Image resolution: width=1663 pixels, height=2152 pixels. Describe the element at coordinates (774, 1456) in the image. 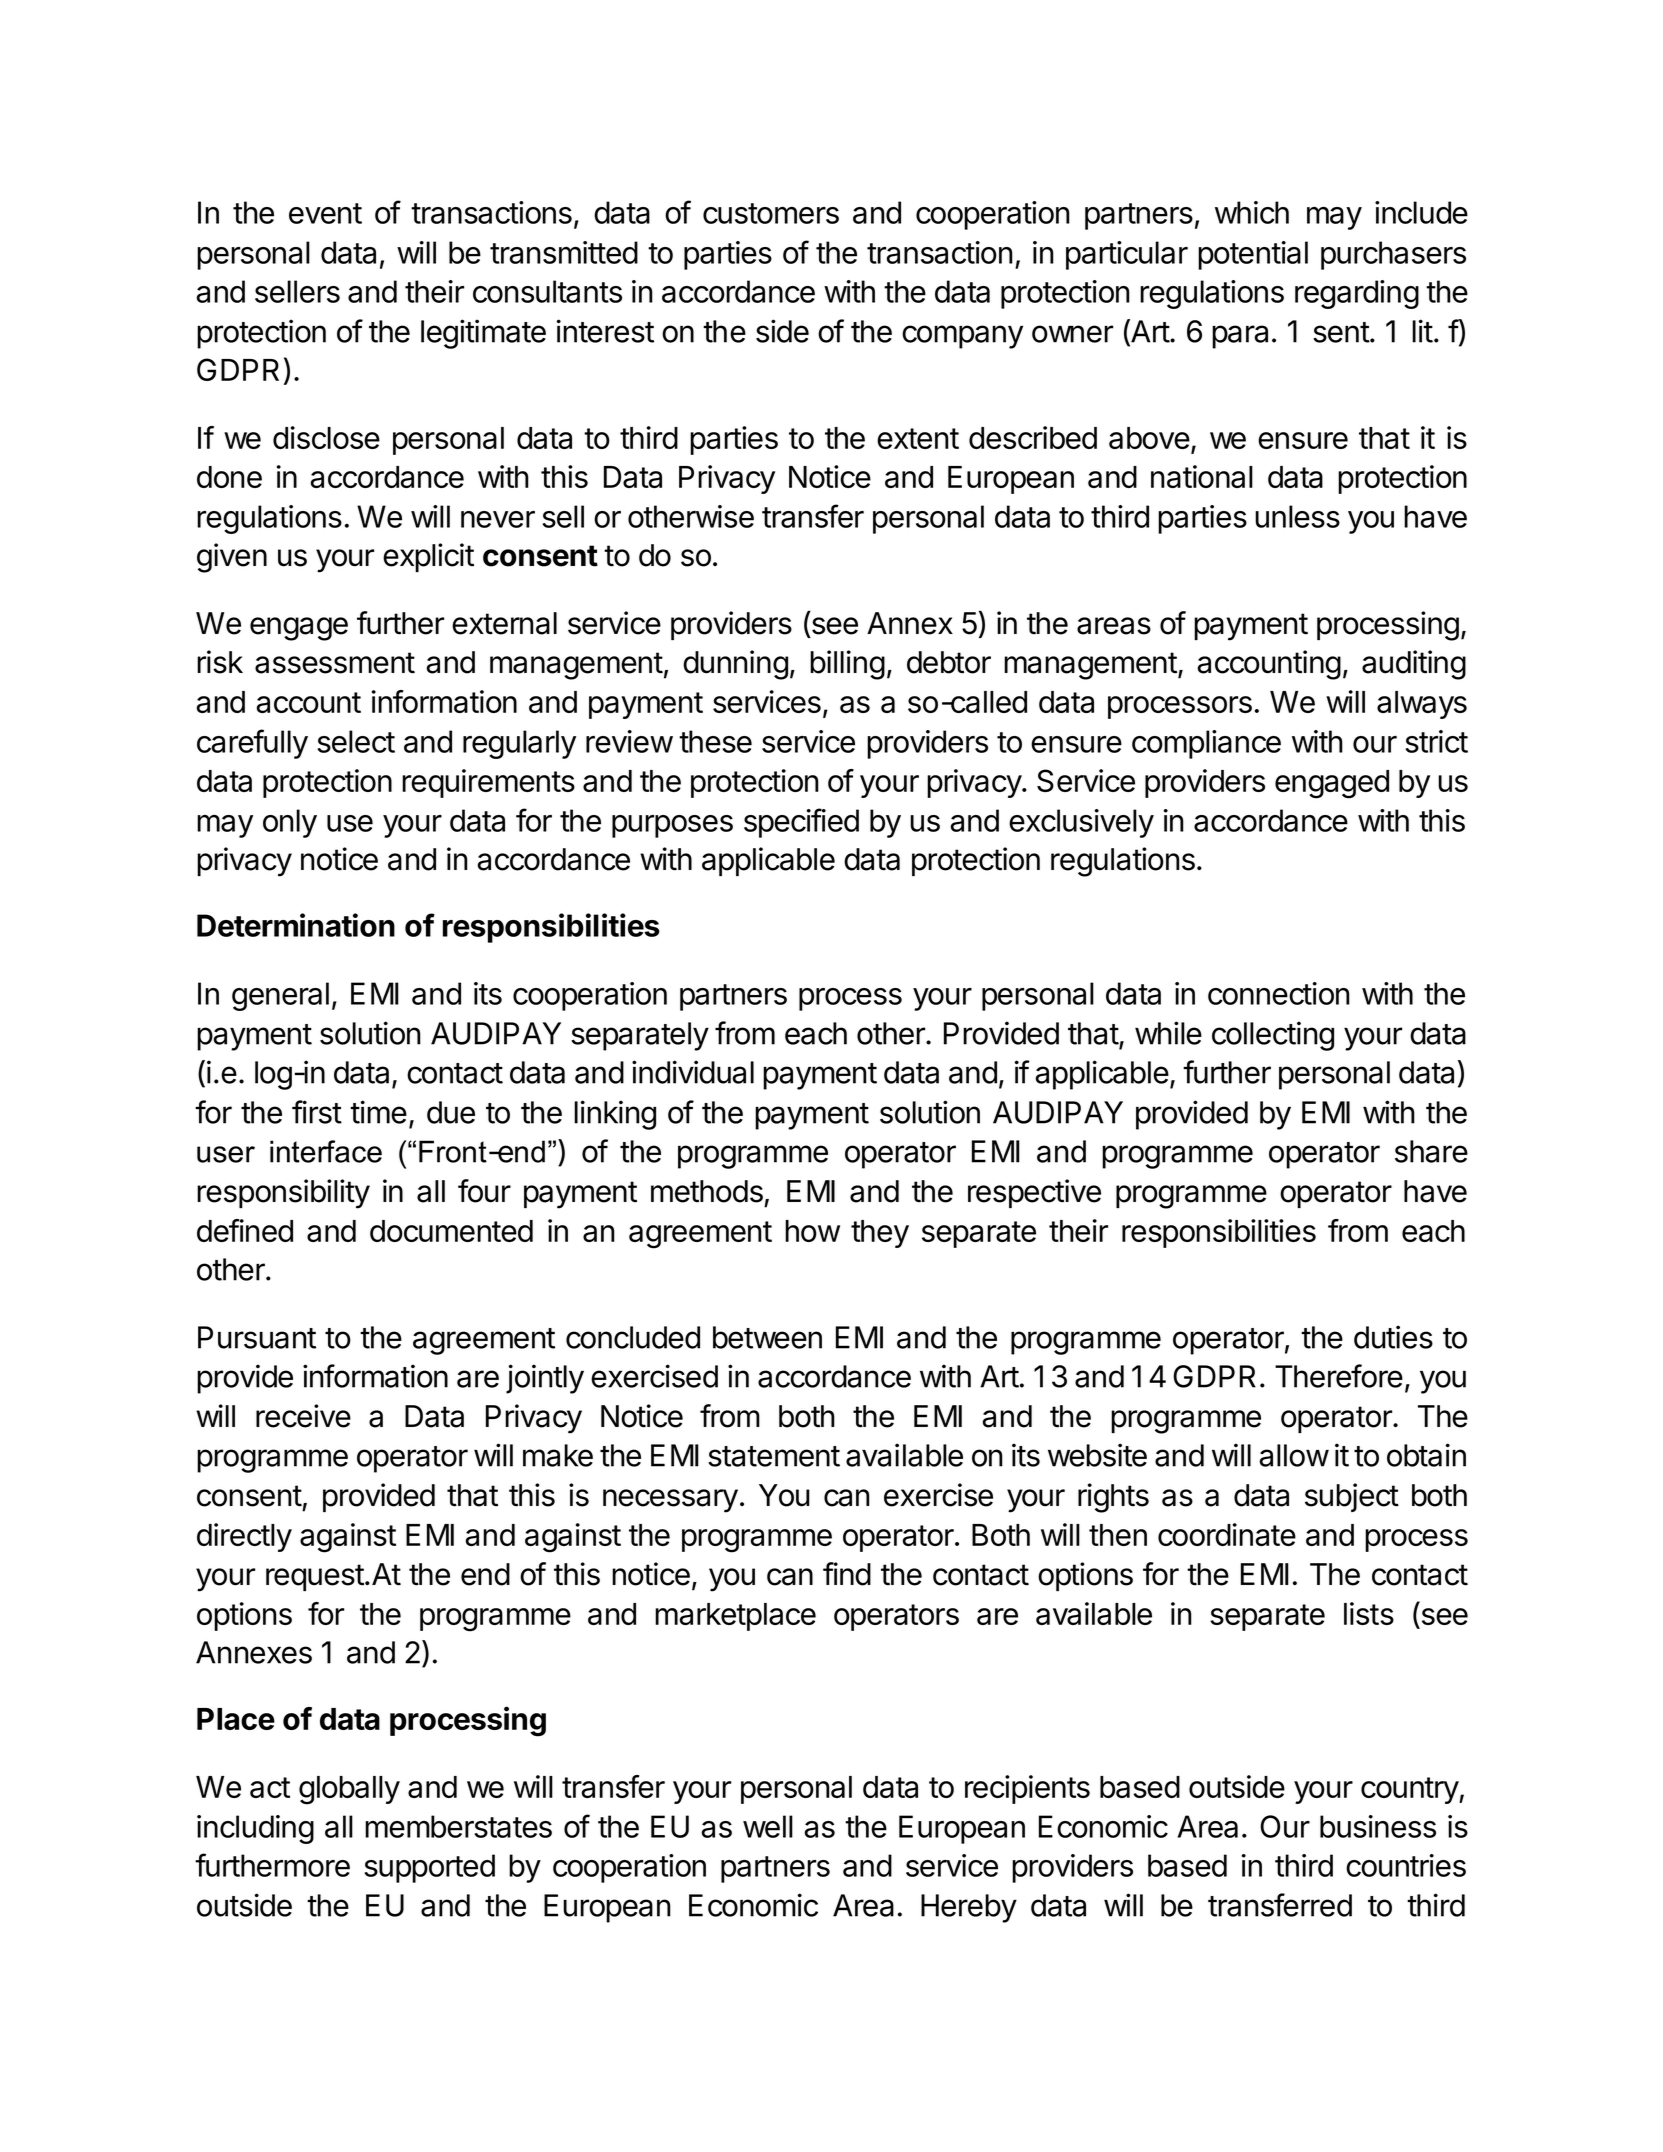

I see `statement` at that location.
